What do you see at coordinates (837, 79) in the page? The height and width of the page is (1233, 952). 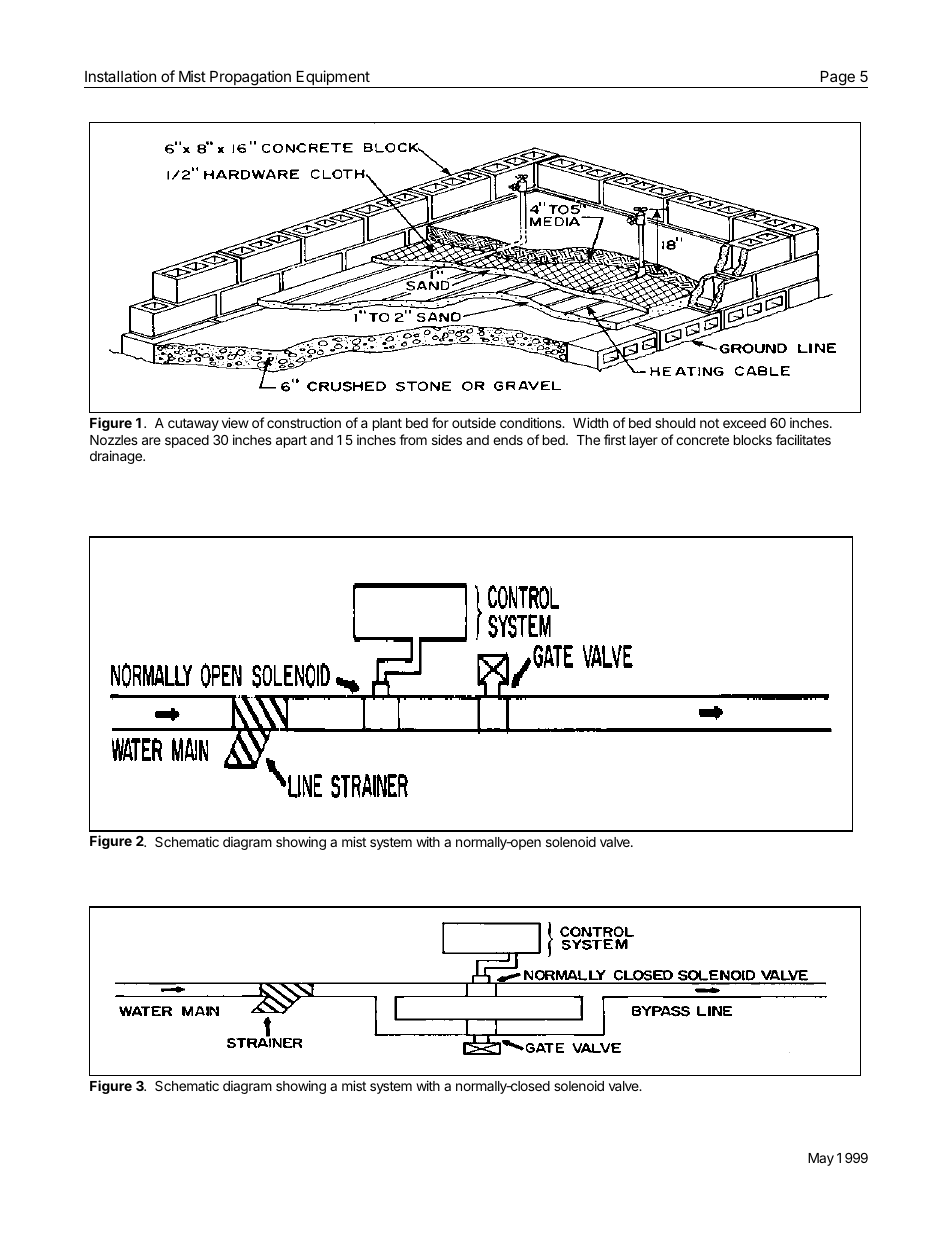 I see `Page` at bounding box center [837, 79].
